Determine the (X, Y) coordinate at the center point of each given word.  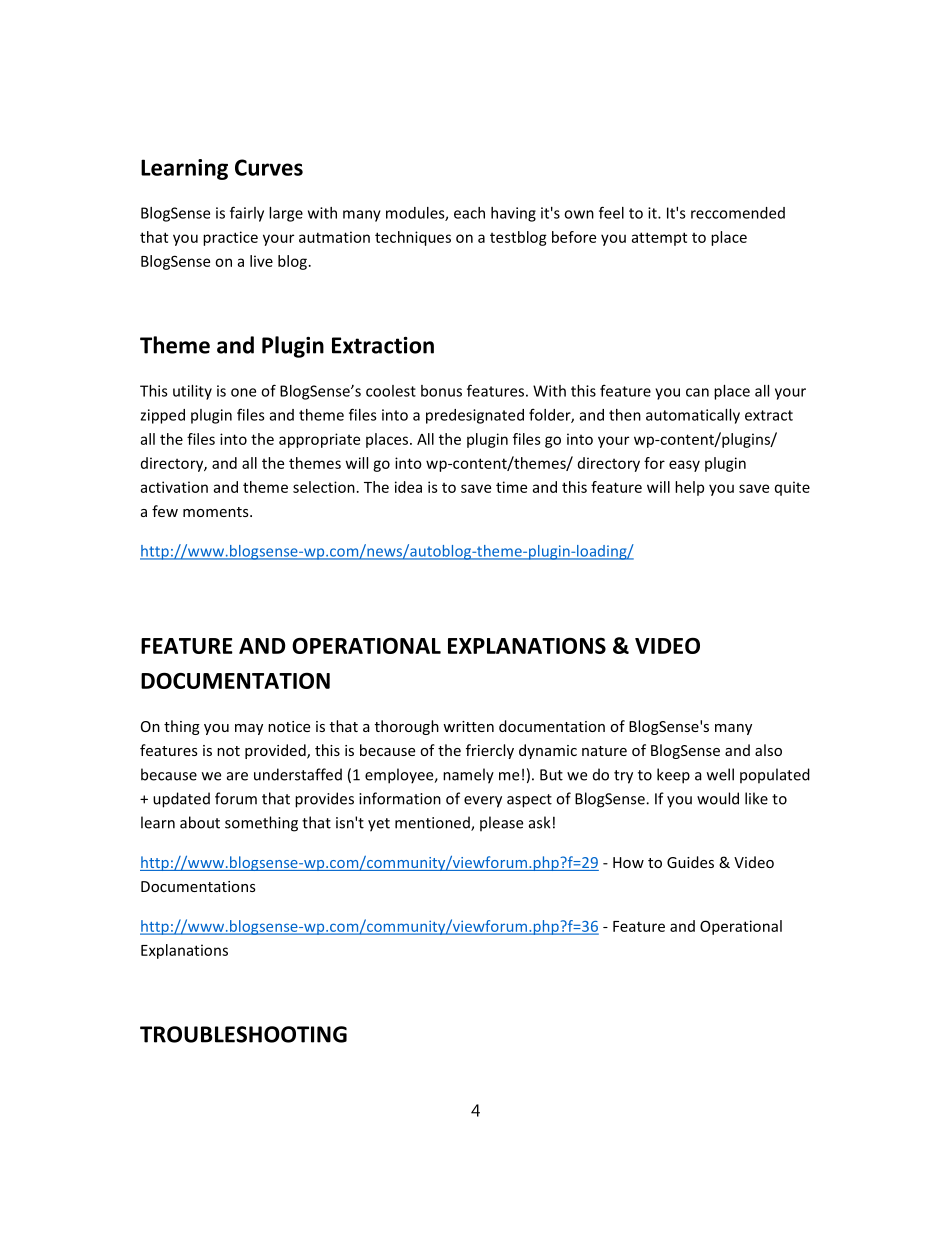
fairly (247, 214)
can (697, 392)
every (483, 802)
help (689, 488)
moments (217, 512)
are (237, 776)
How (628, 862)
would (718, 798)
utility (192, 392)
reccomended (738, 213)
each (469, 213)
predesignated (475, 416)
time (511, 487)
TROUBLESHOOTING (243, 1034)
